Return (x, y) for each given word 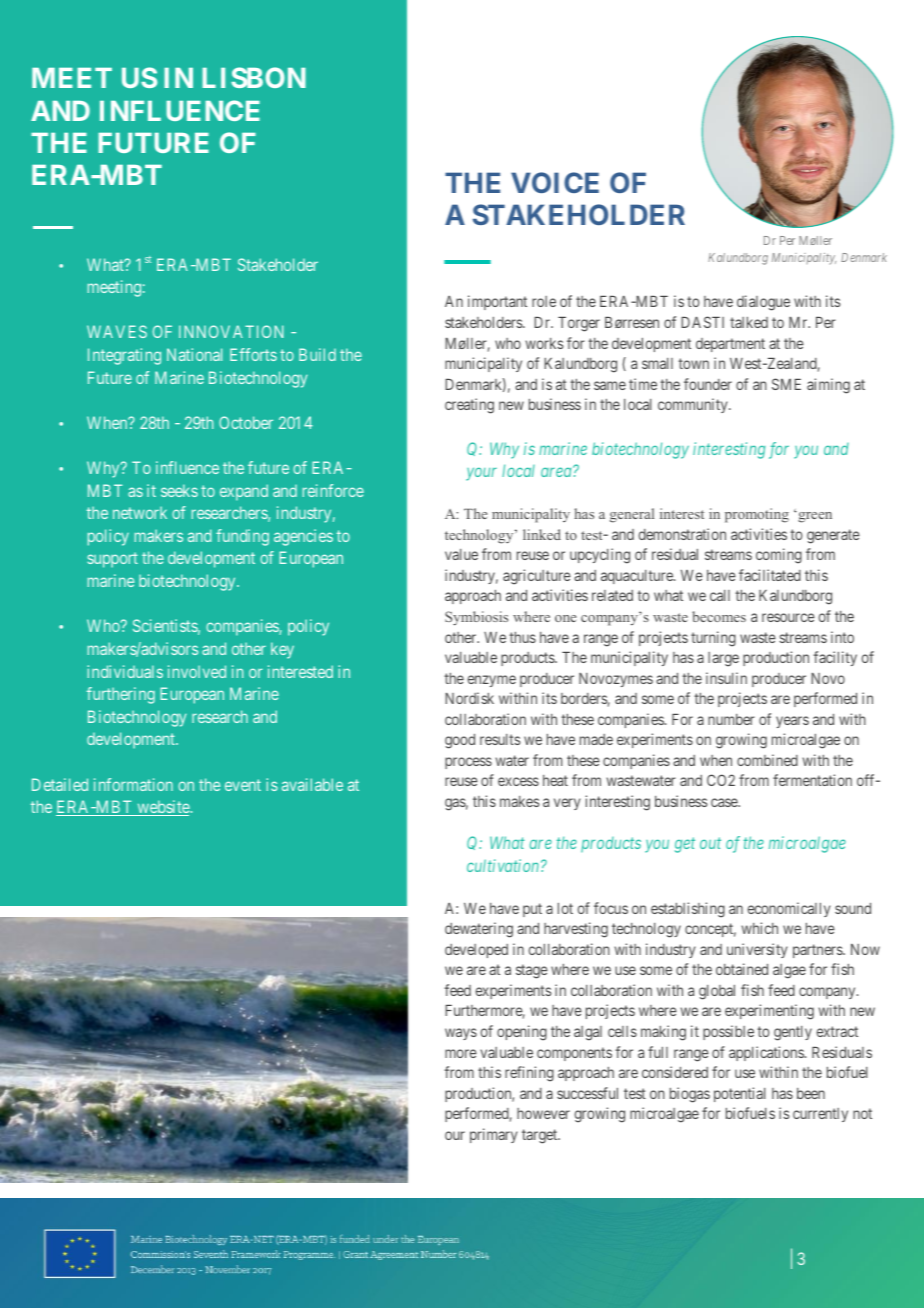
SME (786, 384)
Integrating (124, 356)
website (162, 808)
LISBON (254, 77)
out (710, 843)
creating (469, 406)
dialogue (763, 303)
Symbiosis (476, 618)
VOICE (555, 182)
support (112, 560)
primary (494, 1135)
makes (520, 801)
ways (461, 1034)
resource (788, 617)
